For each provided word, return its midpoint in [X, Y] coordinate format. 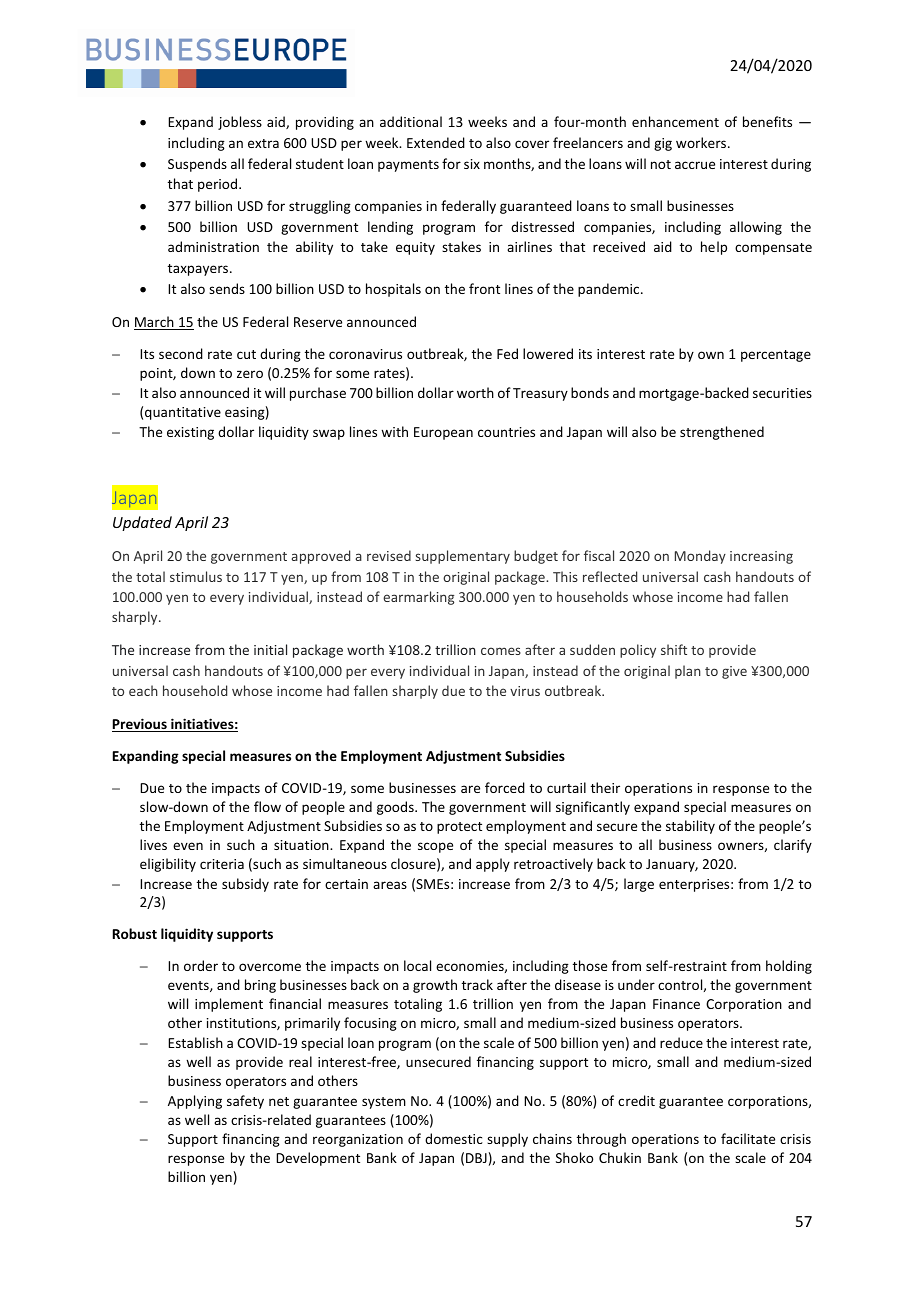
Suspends [197, 165]
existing [190, 433]
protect [459, 828]
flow [267, 806]
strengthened [722, 433]
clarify [793, 846]
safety [245, 1102]
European [443, 433]
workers [702, 142]
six [472, 164]
